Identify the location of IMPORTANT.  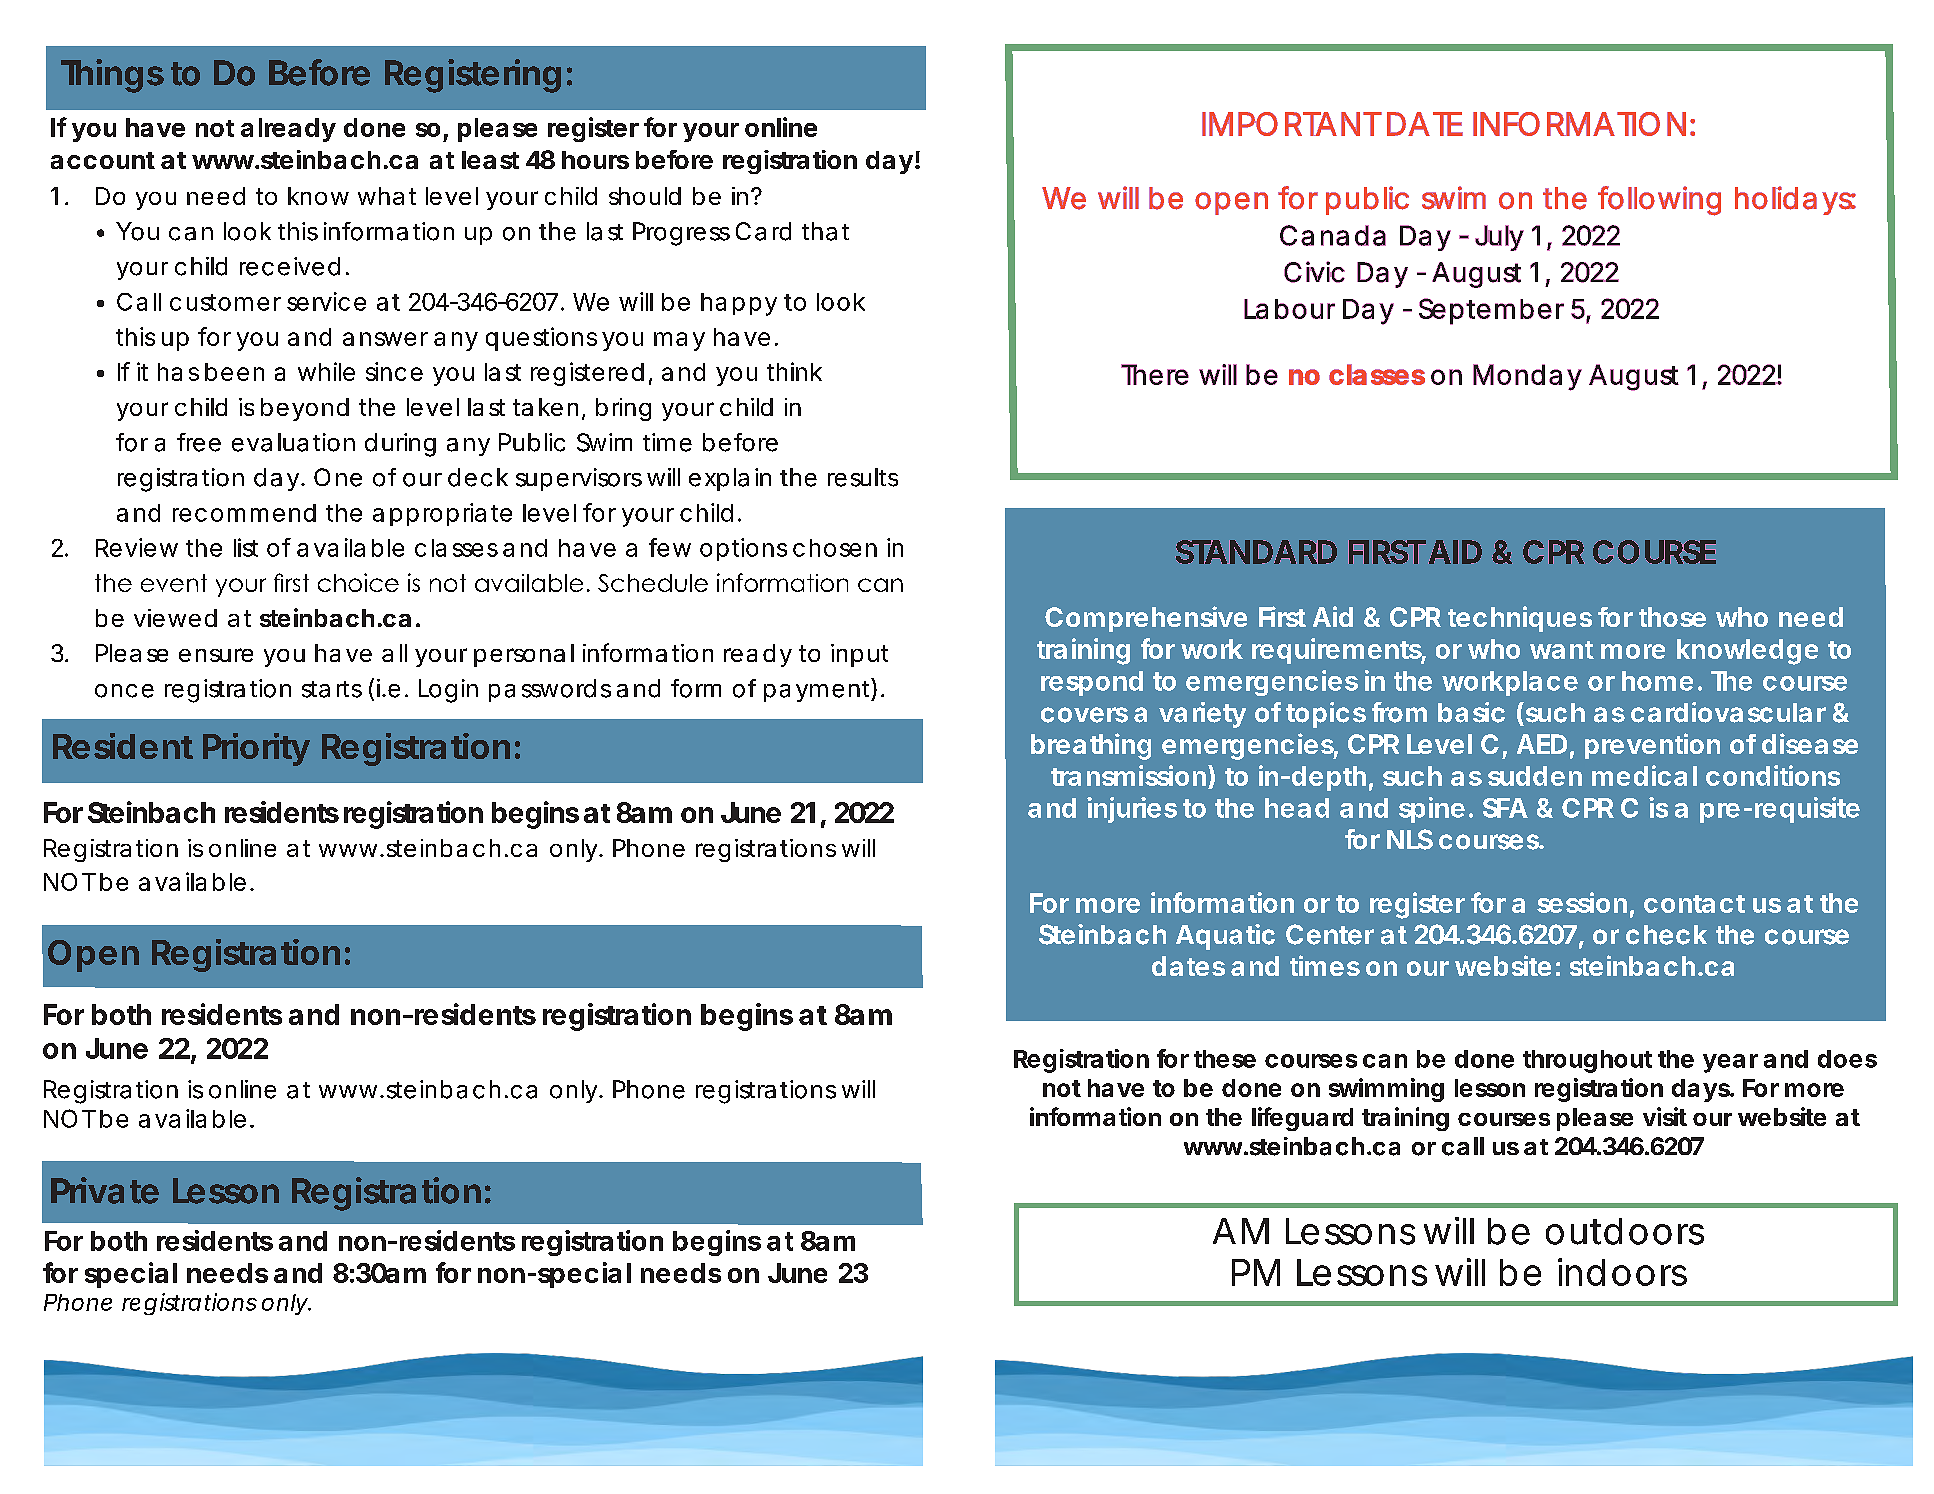
(1291, 124).
